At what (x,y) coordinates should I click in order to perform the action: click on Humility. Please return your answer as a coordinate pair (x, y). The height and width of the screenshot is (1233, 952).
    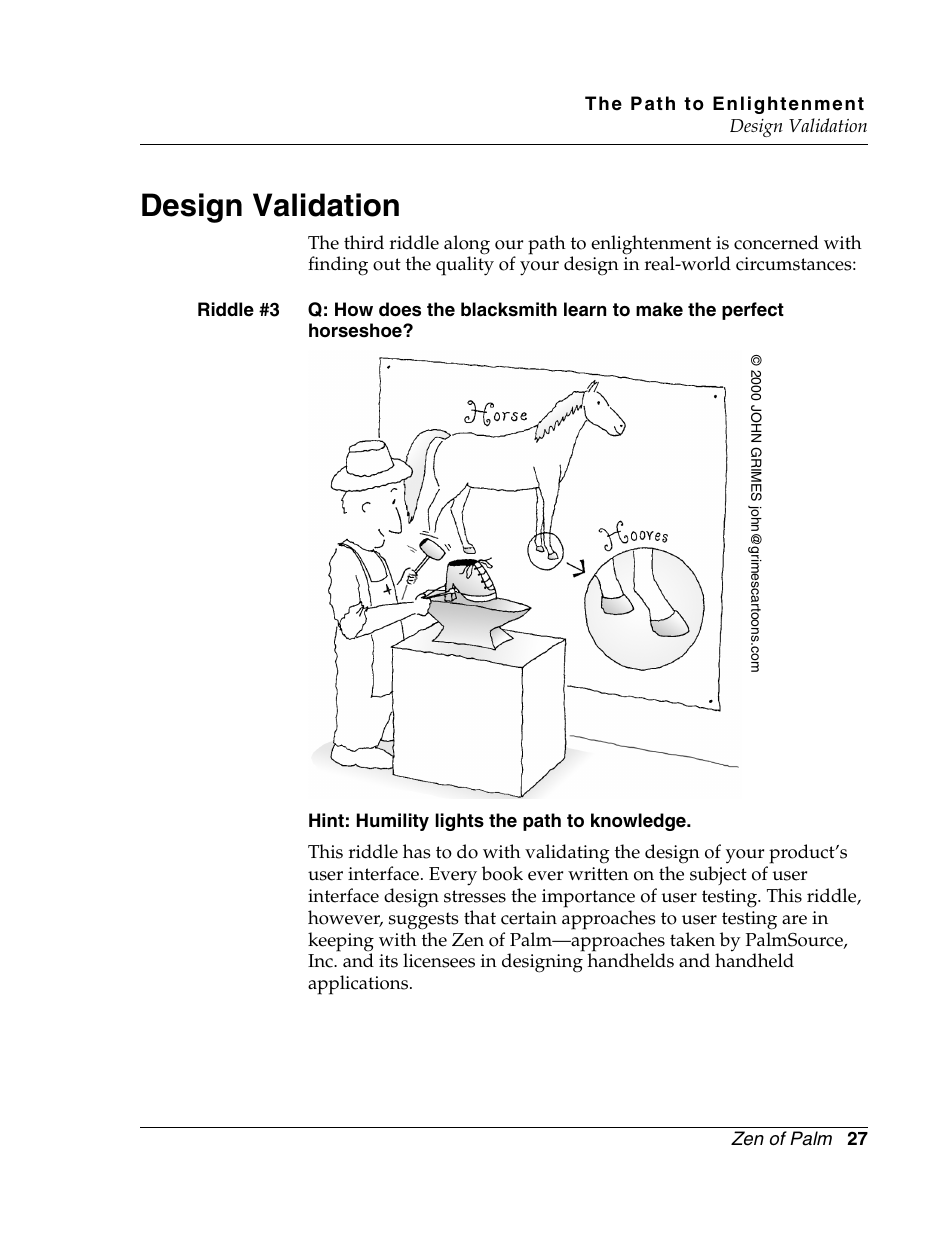
    Looking at the image, I should click on (393, 822).
